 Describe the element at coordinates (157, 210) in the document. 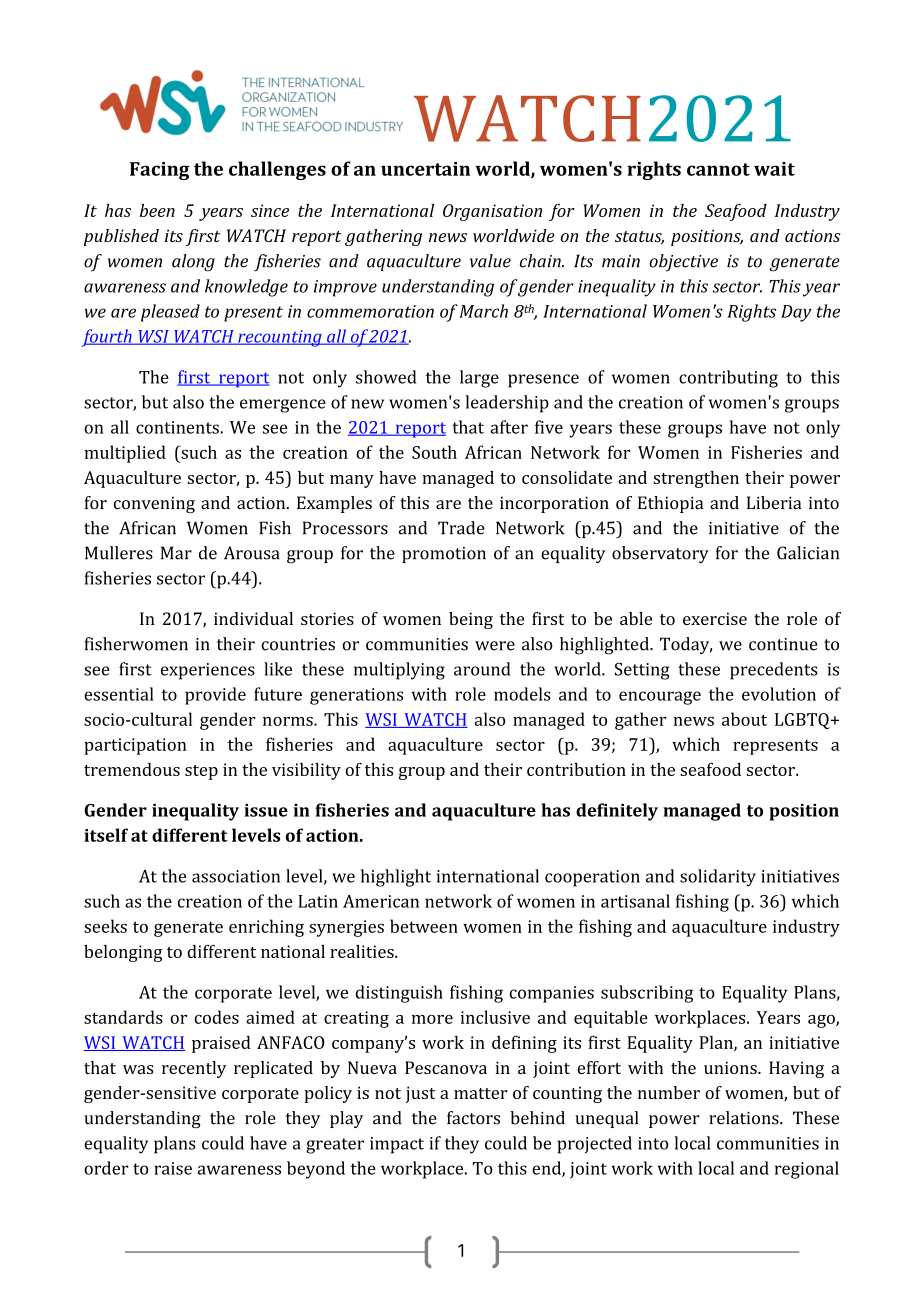

I see `been` at that location.
